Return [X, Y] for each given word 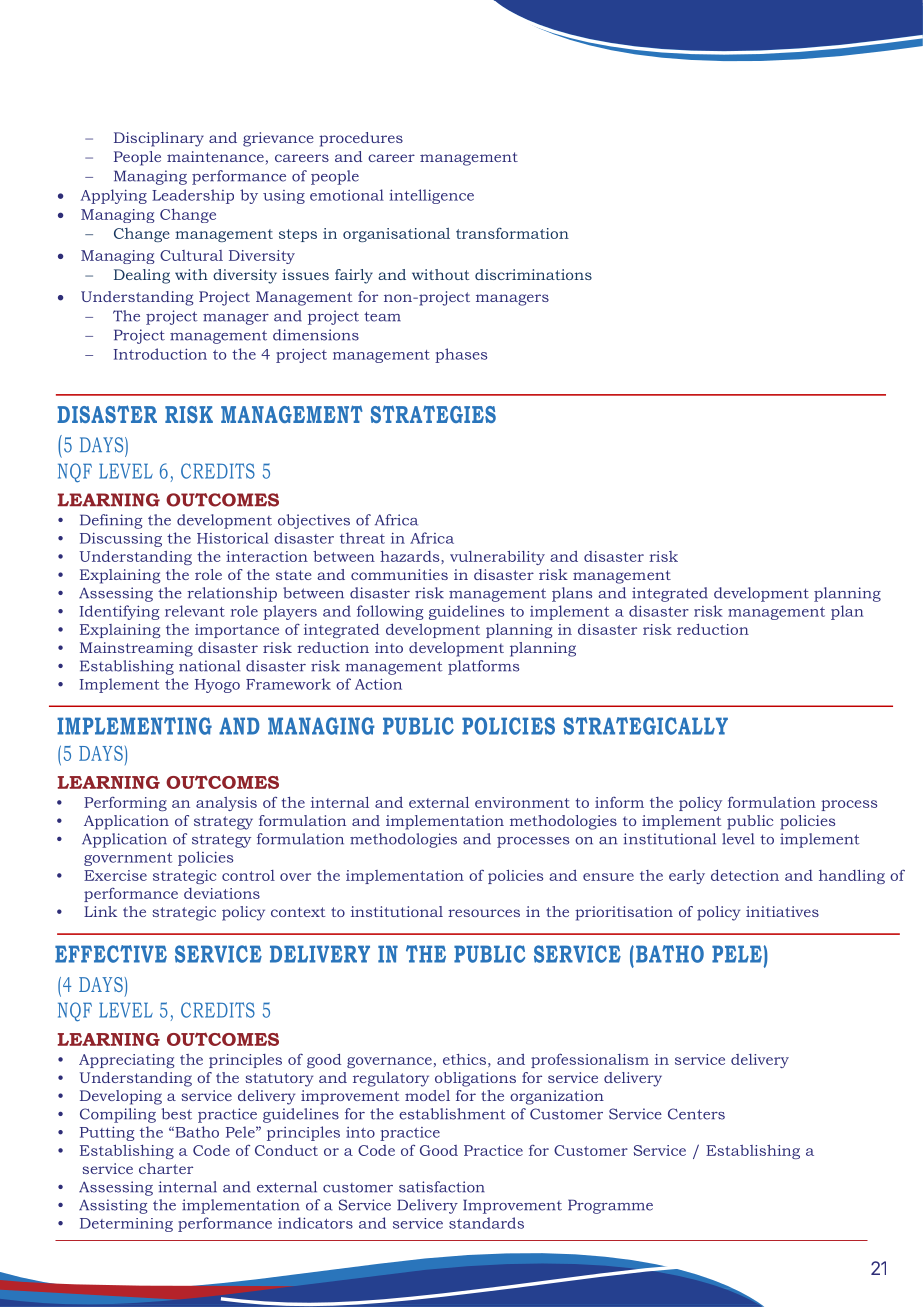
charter [166, 1168]
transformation [512, 233]
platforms [483, 667]
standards [486, 1223]
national [209, 666]
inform [619, 802]
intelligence [432, 196]
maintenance [215, 156]
